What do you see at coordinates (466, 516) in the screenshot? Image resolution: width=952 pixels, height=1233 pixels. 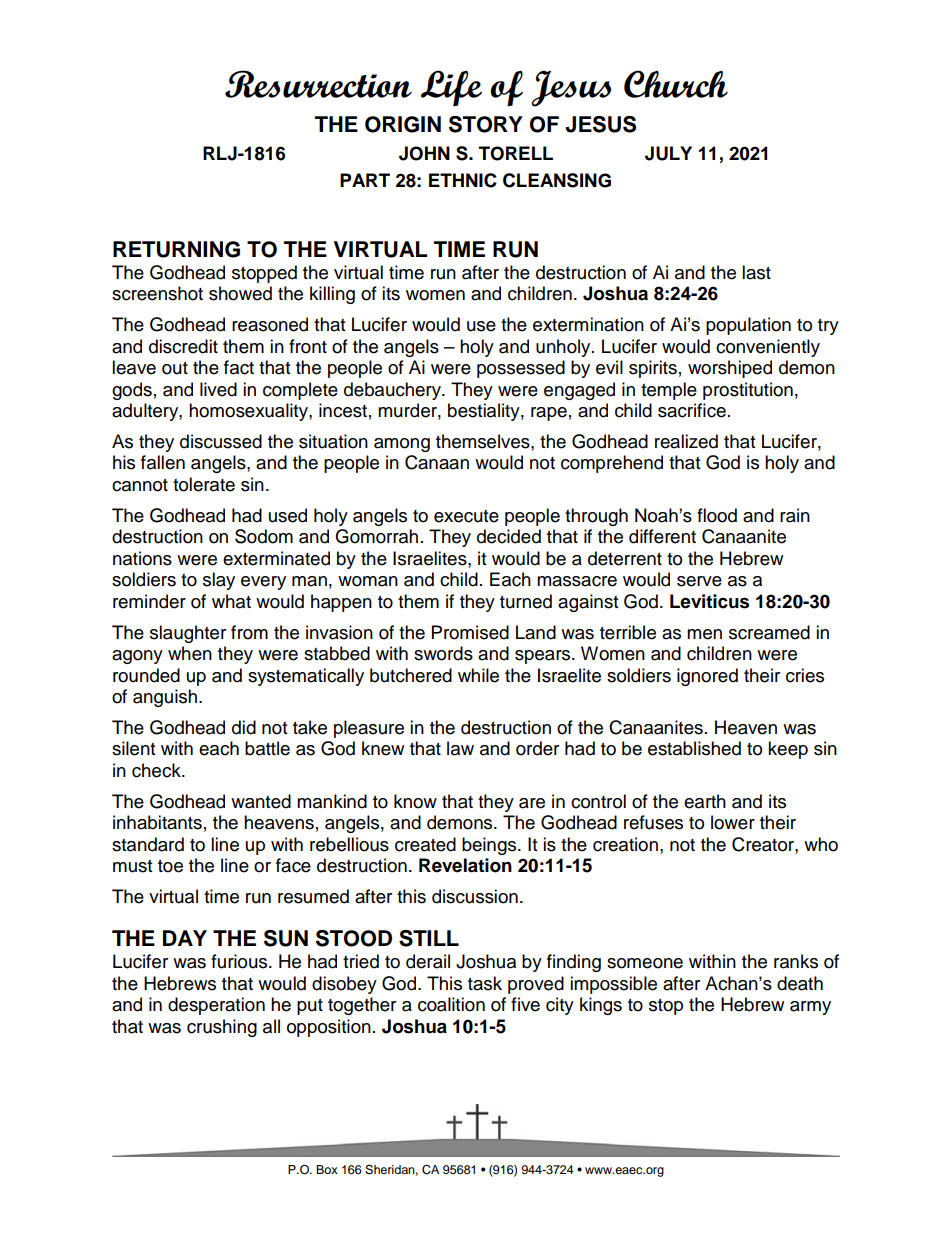 I see `execute` at bounding box center [466, 516].
